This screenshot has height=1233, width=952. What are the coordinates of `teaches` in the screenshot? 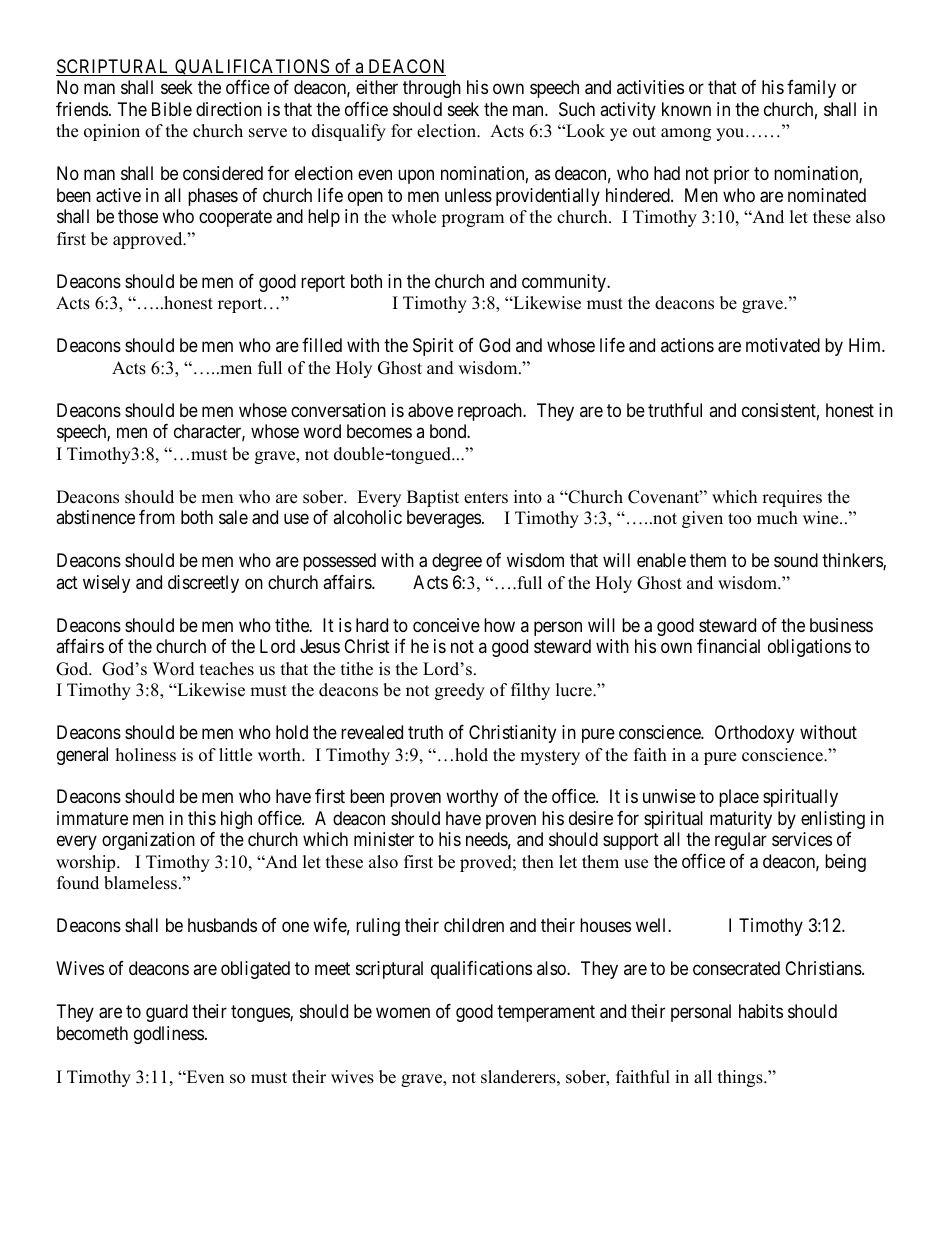 It's located at (227, 669).
